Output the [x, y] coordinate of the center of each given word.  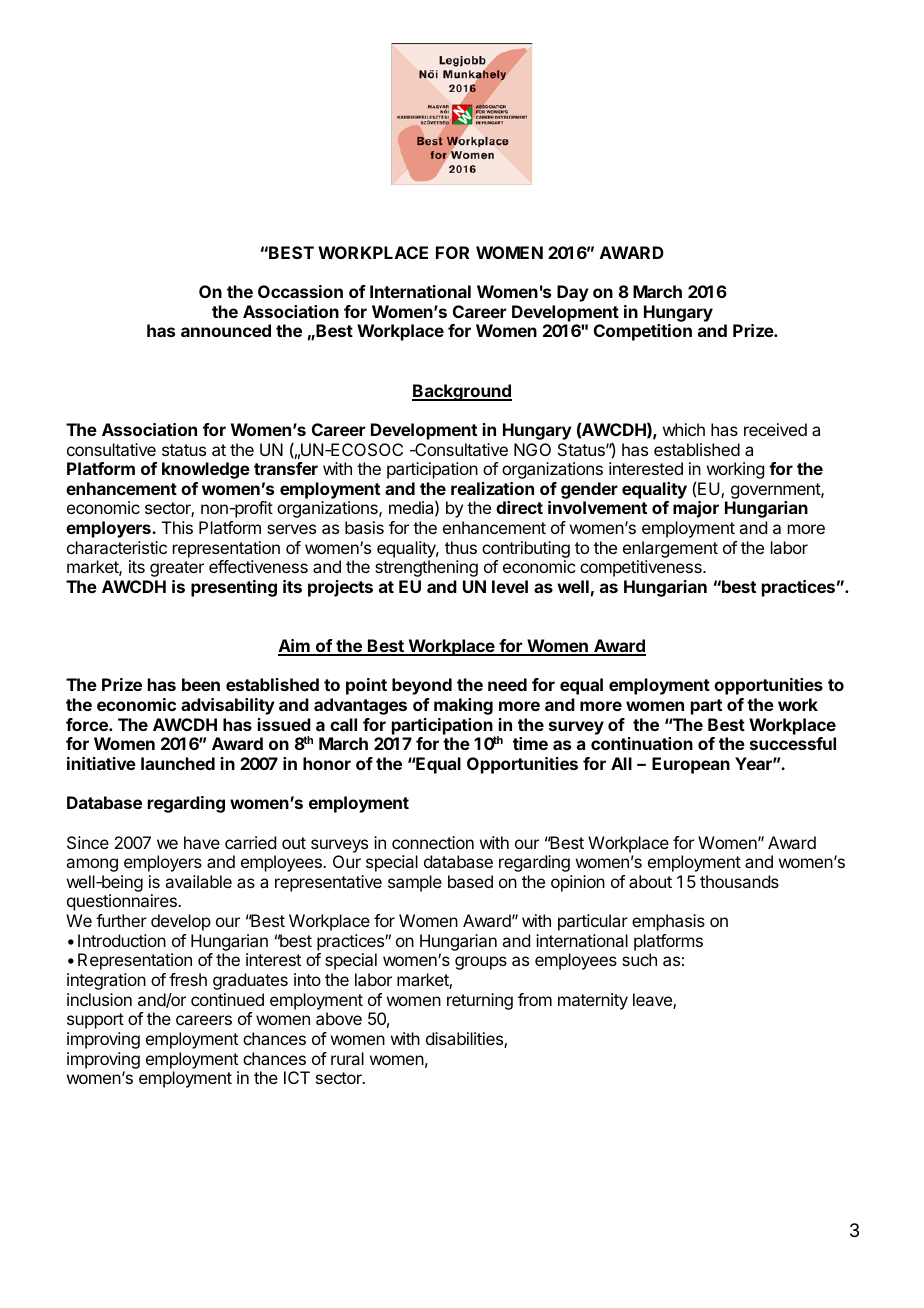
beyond [422, 686]
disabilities [465, 1040]
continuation [642, 743]
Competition [643, 332]
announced [226, 330]
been [201, 684]
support [95, 1021]
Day [573, 293]
